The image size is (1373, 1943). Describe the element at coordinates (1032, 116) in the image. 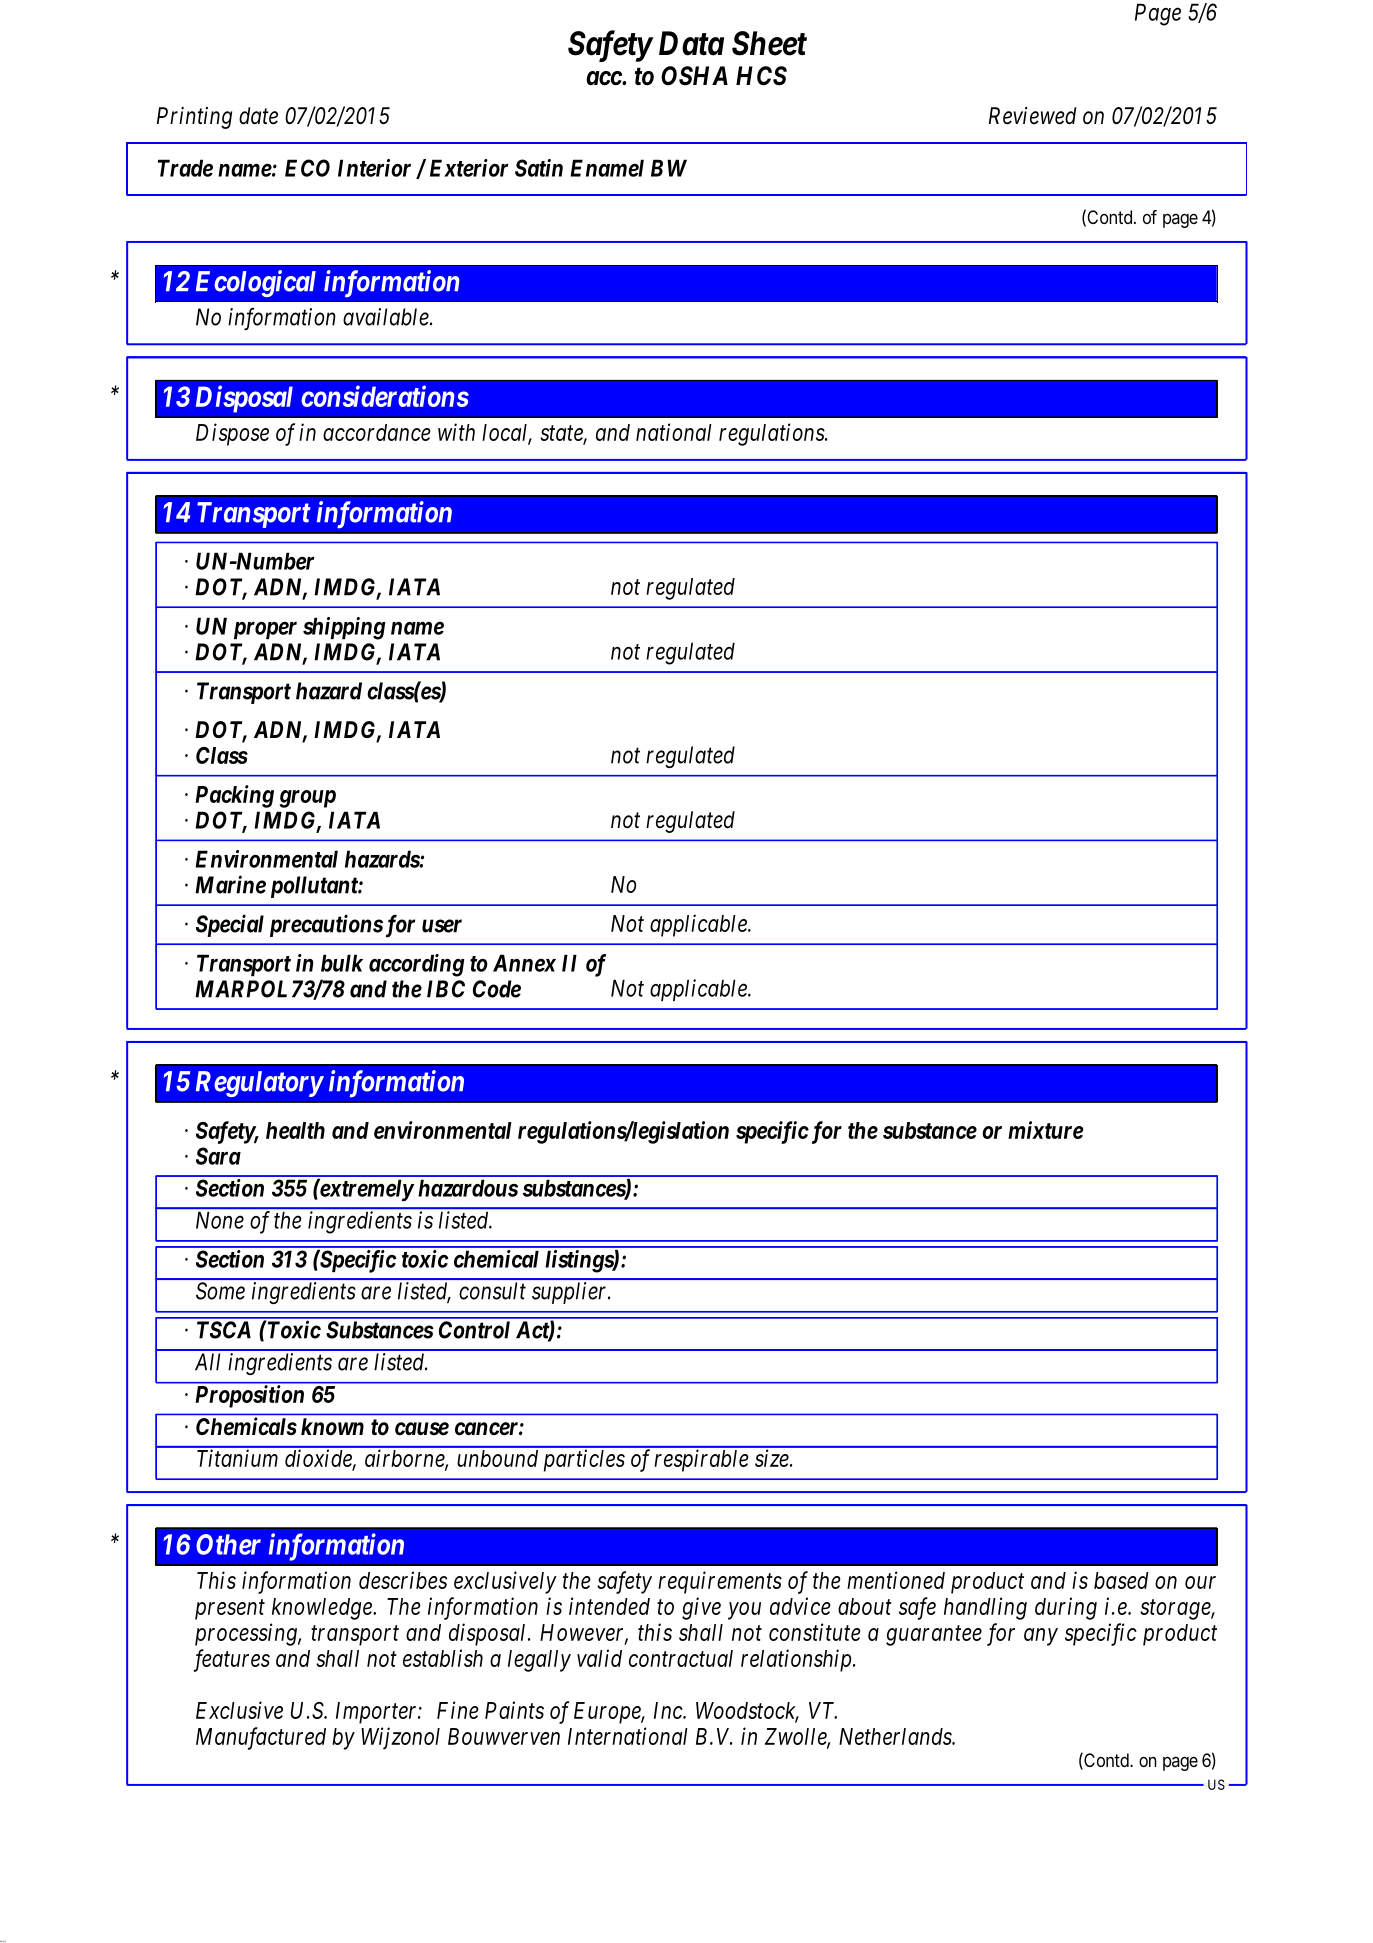

I see `Reviewed` at that location.
